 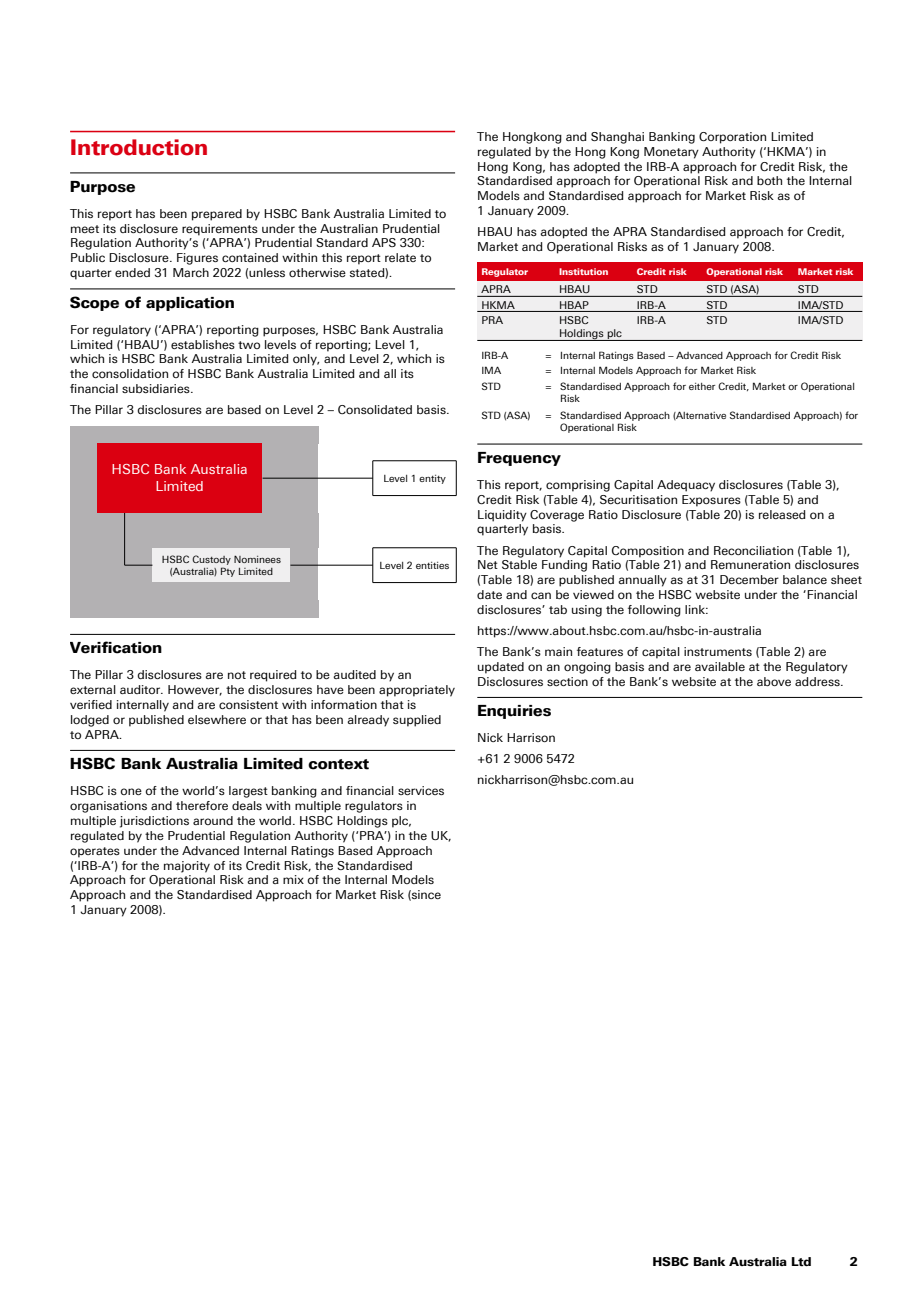 I want to click on majority, so click(x=187, y=867).
